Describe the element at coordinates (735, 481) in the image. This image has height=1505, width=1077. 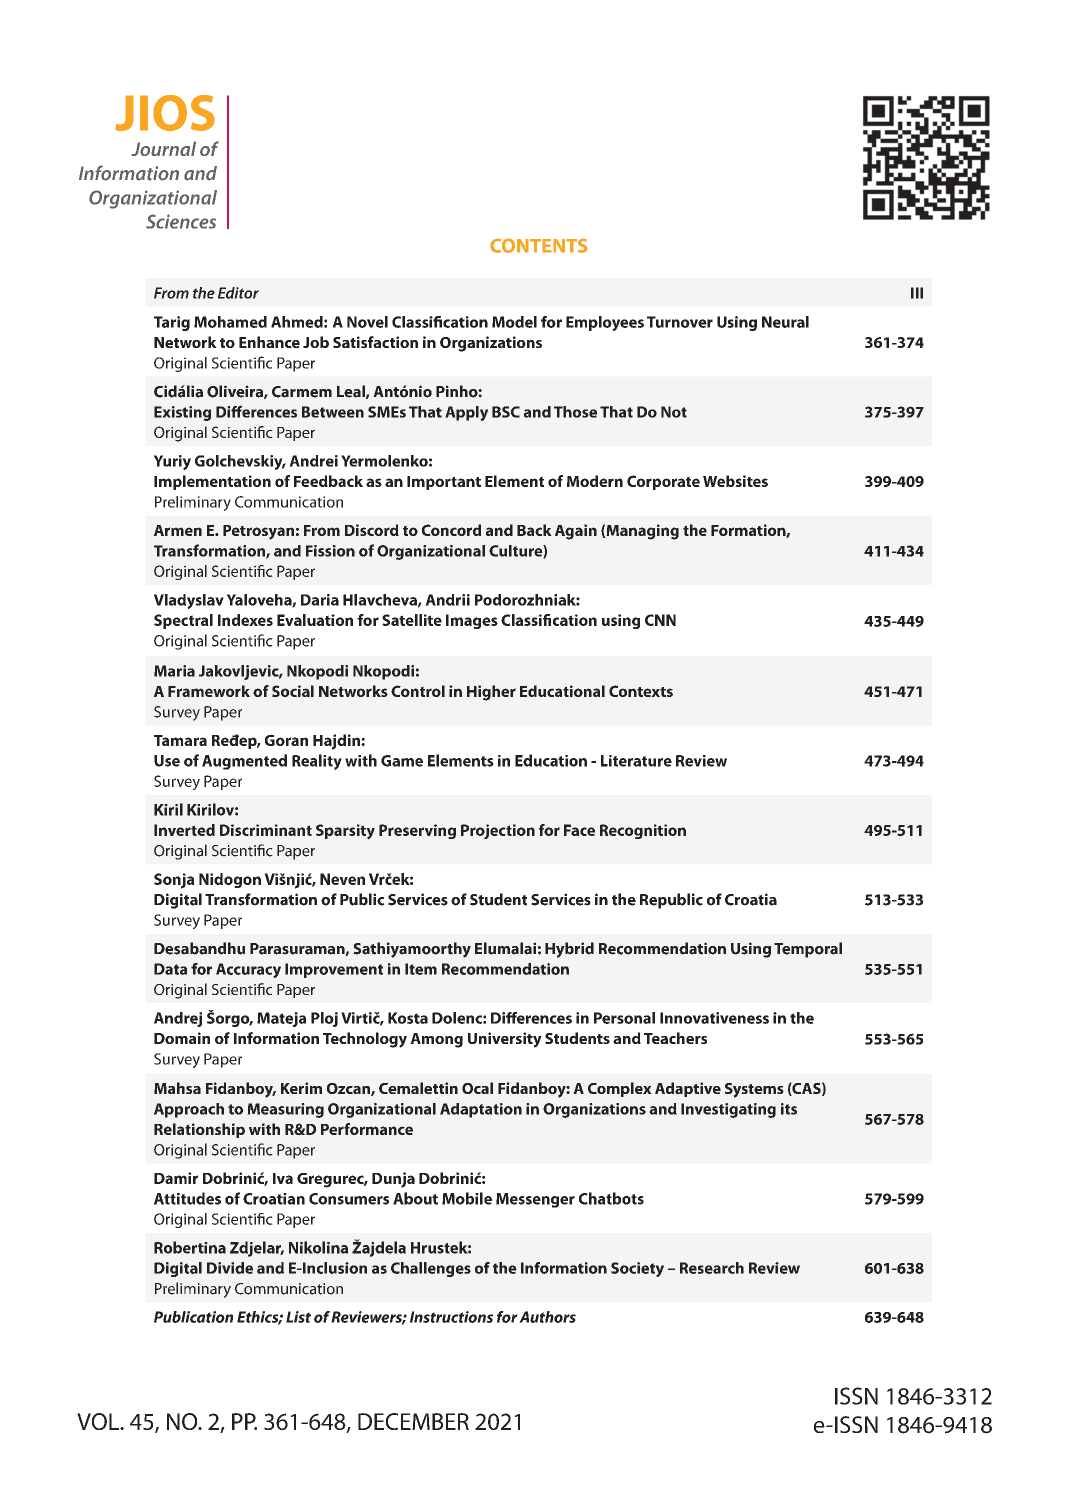
I see `Websites` at that location.
